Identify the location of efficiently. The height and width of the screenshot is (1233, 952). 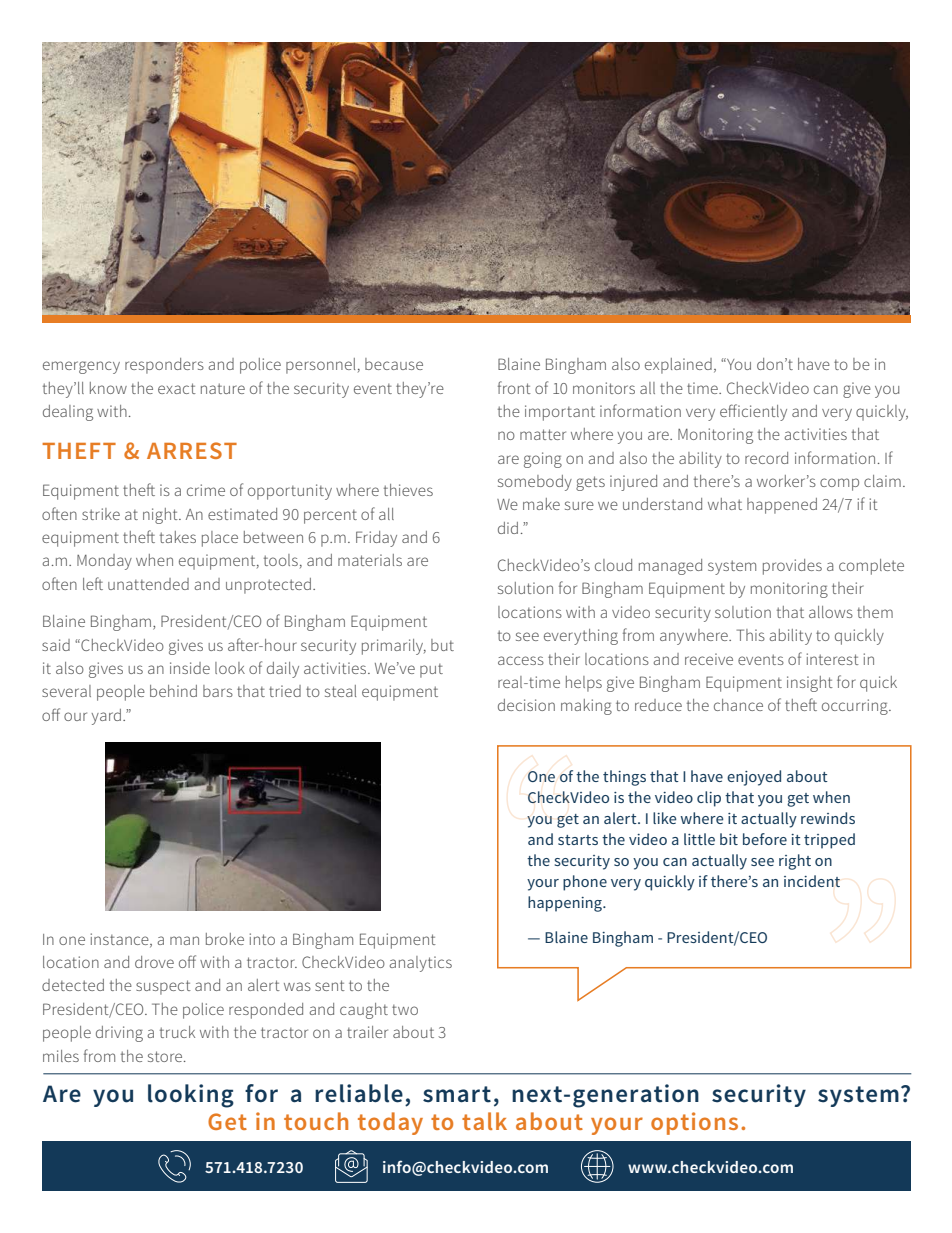
(753, 412).
